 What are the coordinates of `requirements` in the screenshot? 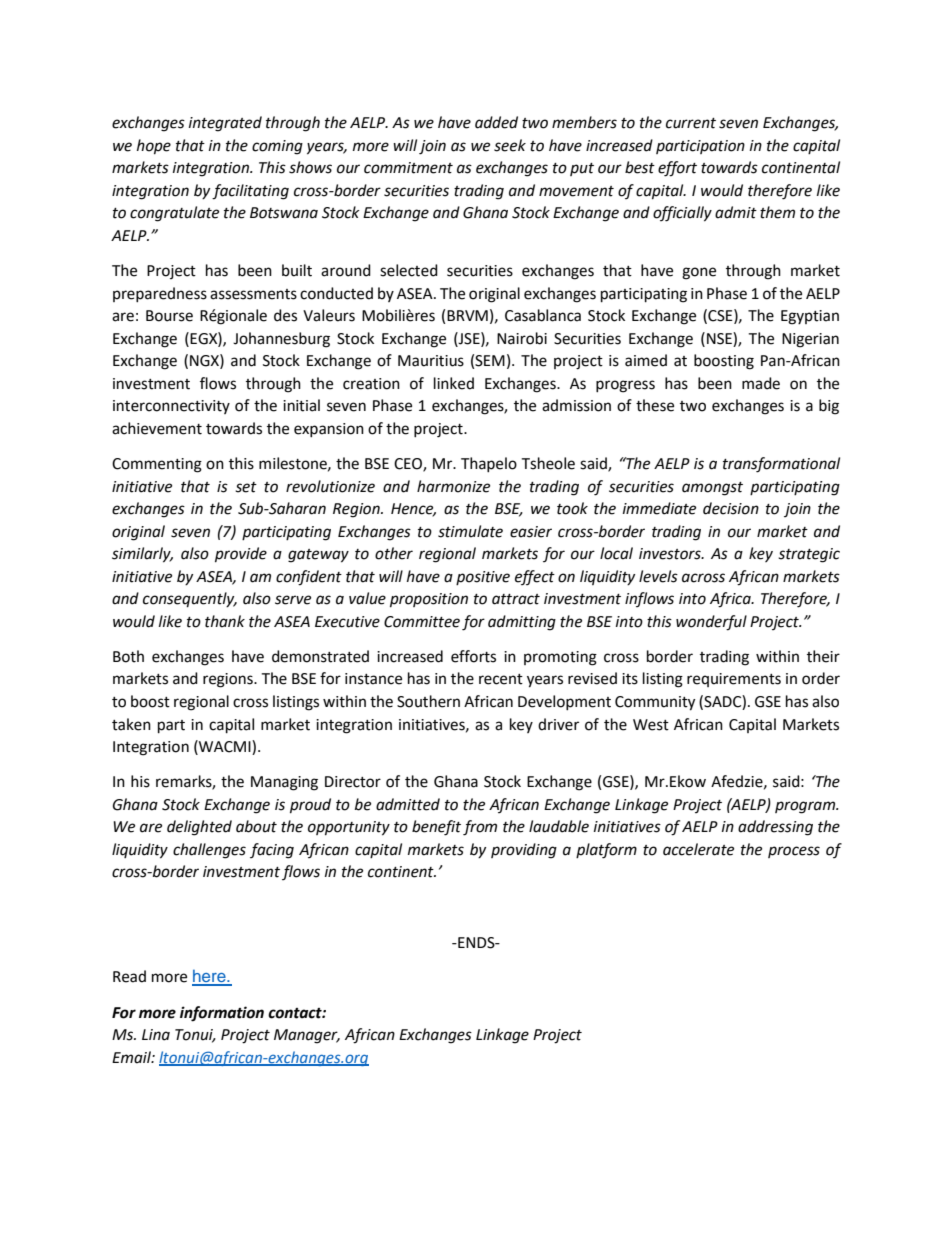 It's located at (734, 680).
